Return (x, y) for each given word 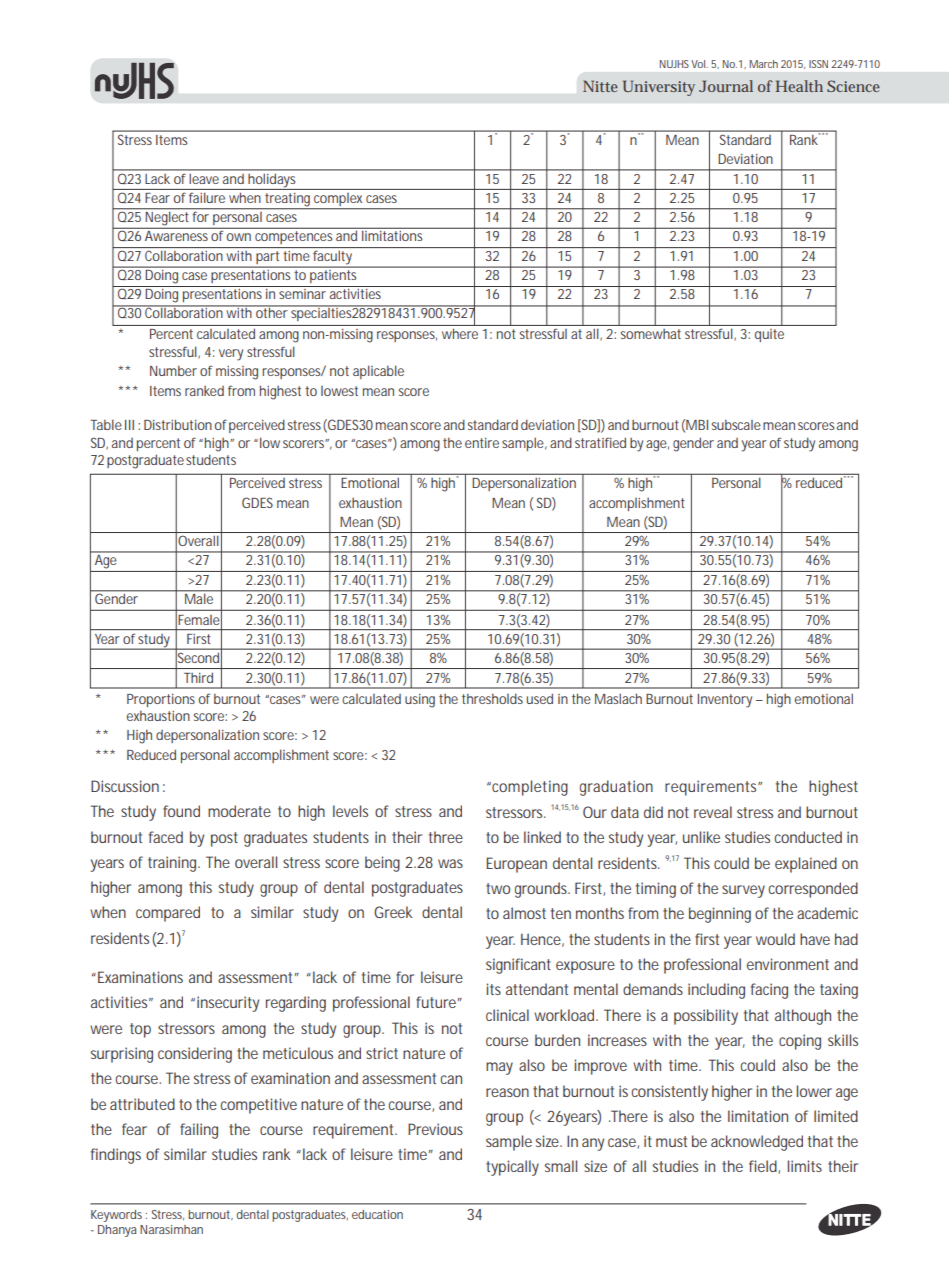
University (659, 88)
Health (799, 86)
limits (805, 1166)
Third (198, 678)
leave (204, 179)
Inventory (725, 701)
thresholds (492, 698)
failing (199, 1131)
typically (512, 1168)
